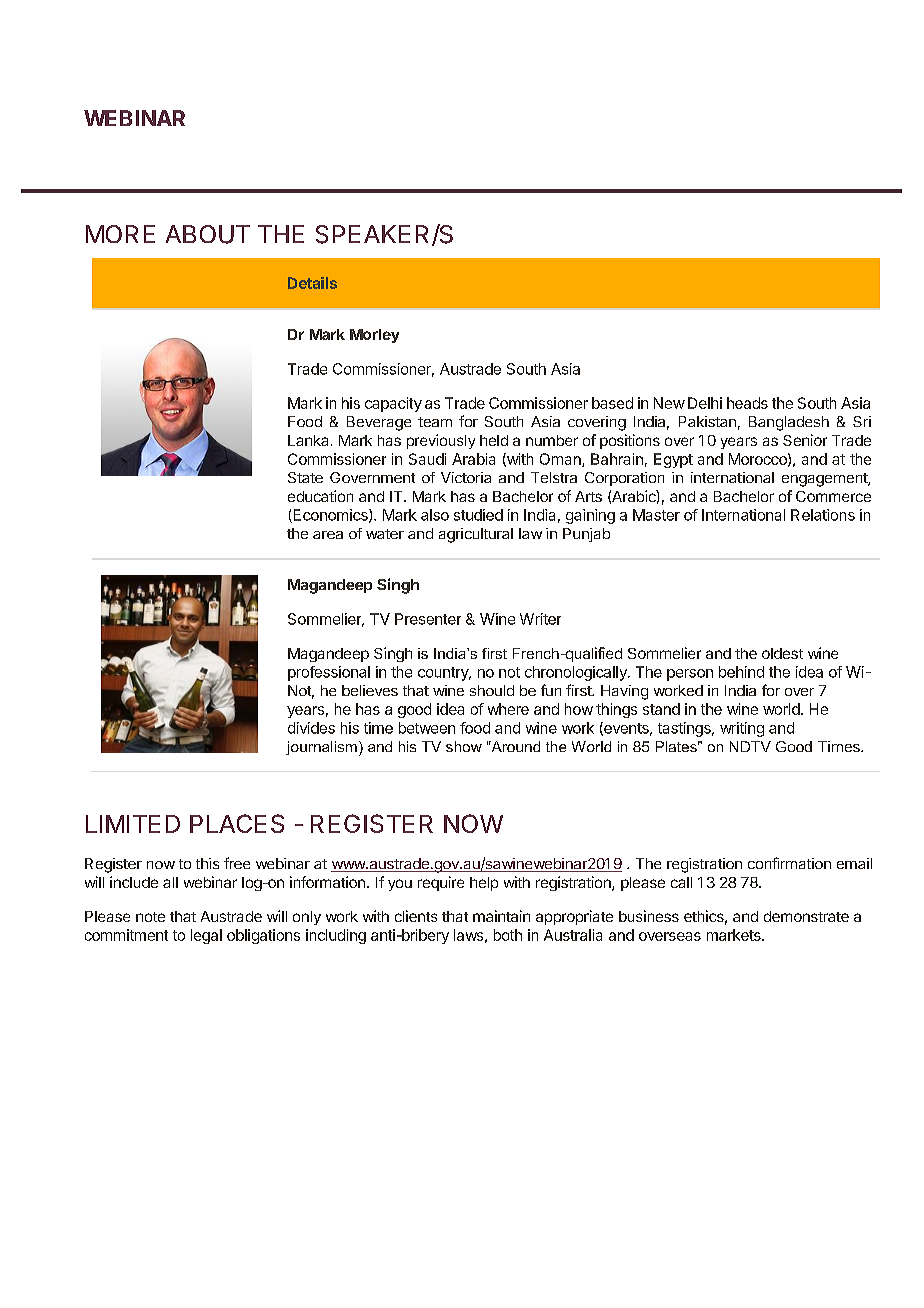 The height and width of the screenshot is (1308, 924). Describe the element at coordinates (782, 653) in the screenshot. I see `oldest` at that location.
